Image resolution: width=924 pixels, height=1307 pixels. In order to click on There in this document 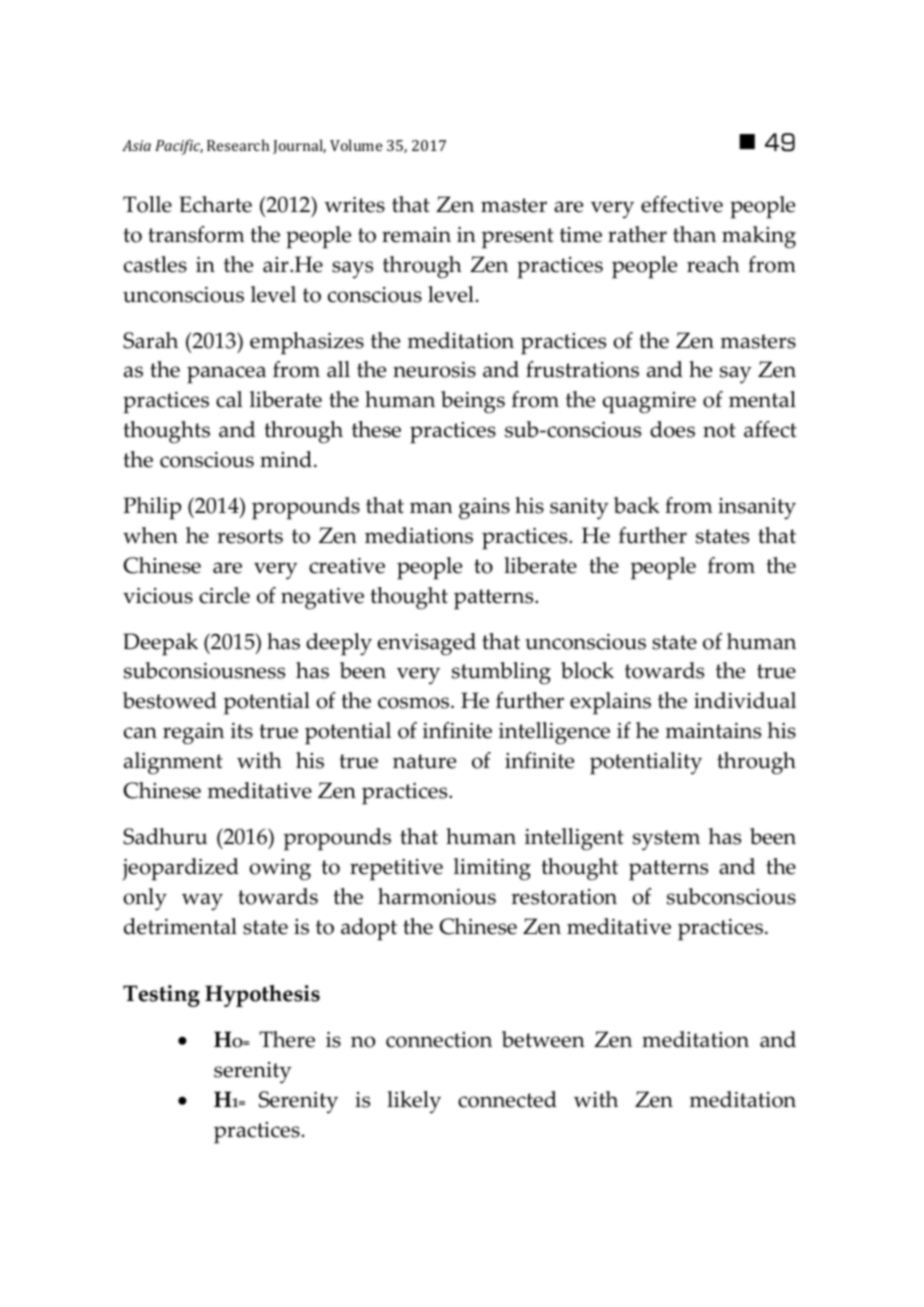, I will do `click(287, 1039)`.
